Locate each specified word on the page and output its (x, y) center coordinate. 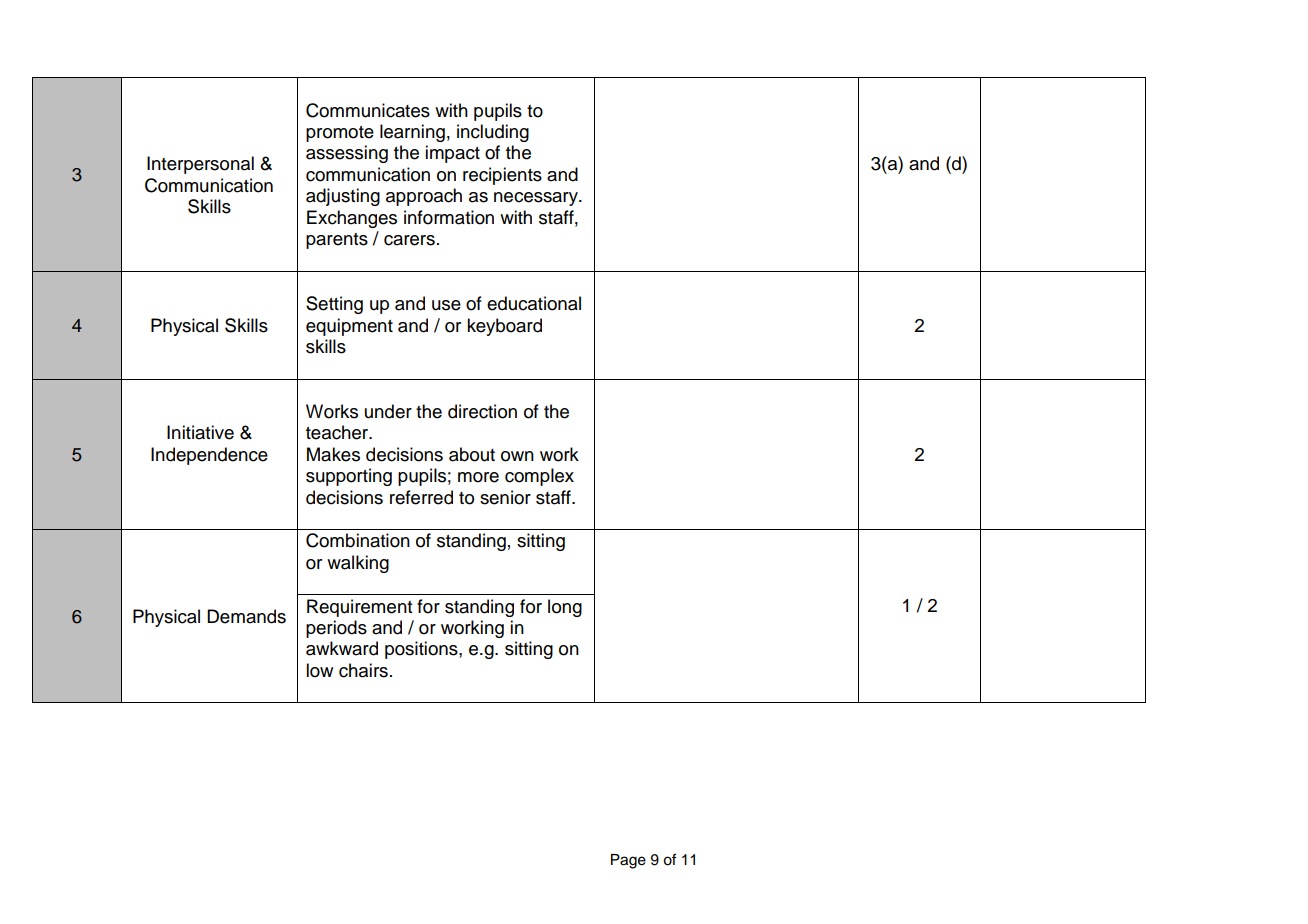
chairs (363, 670)
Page (628, 861)
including (493, 133)
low (319, 670)
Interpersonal (200, 165)
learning (412, 133)
